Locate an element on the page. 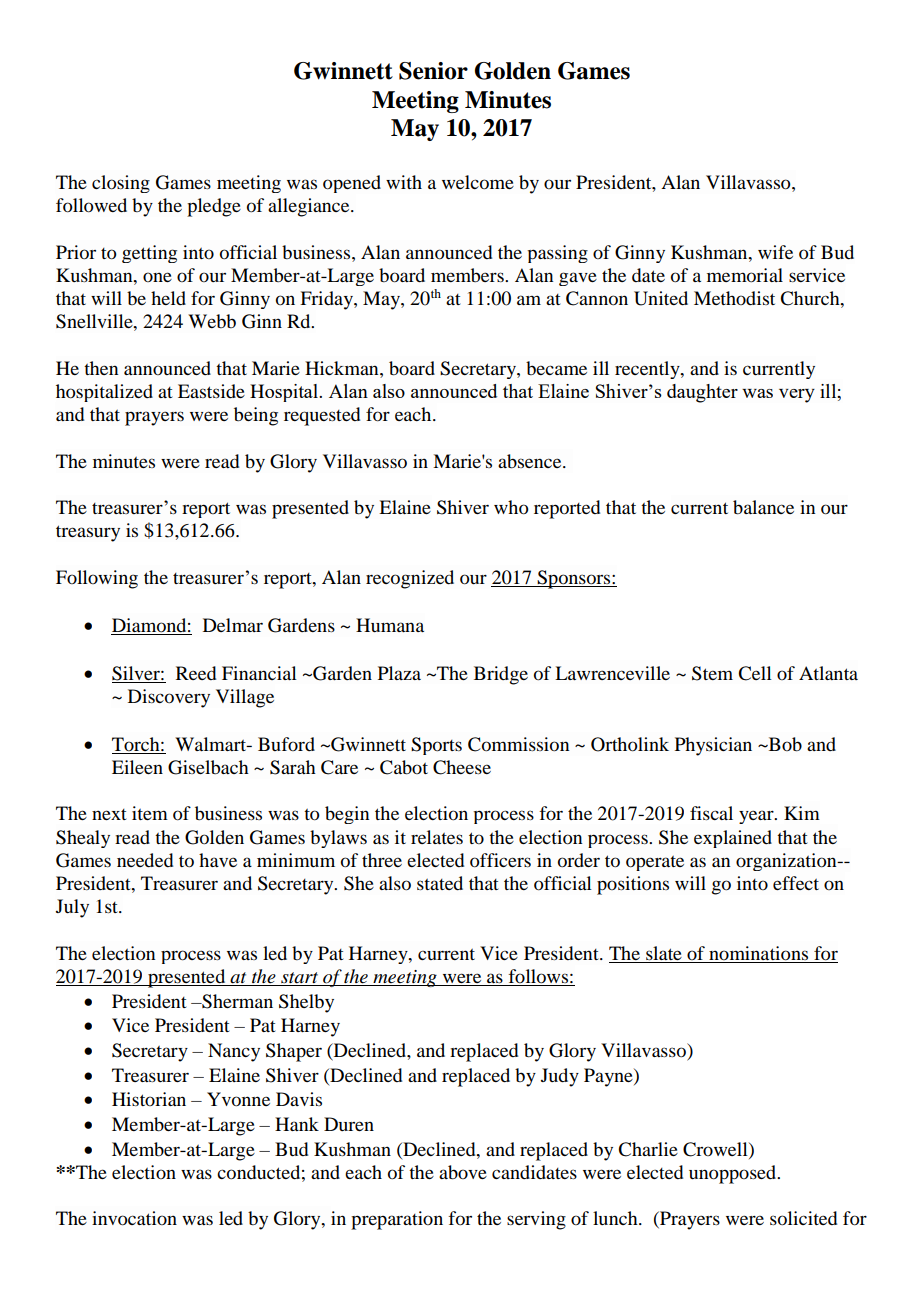  wife is located at coordinates (775, 252).
